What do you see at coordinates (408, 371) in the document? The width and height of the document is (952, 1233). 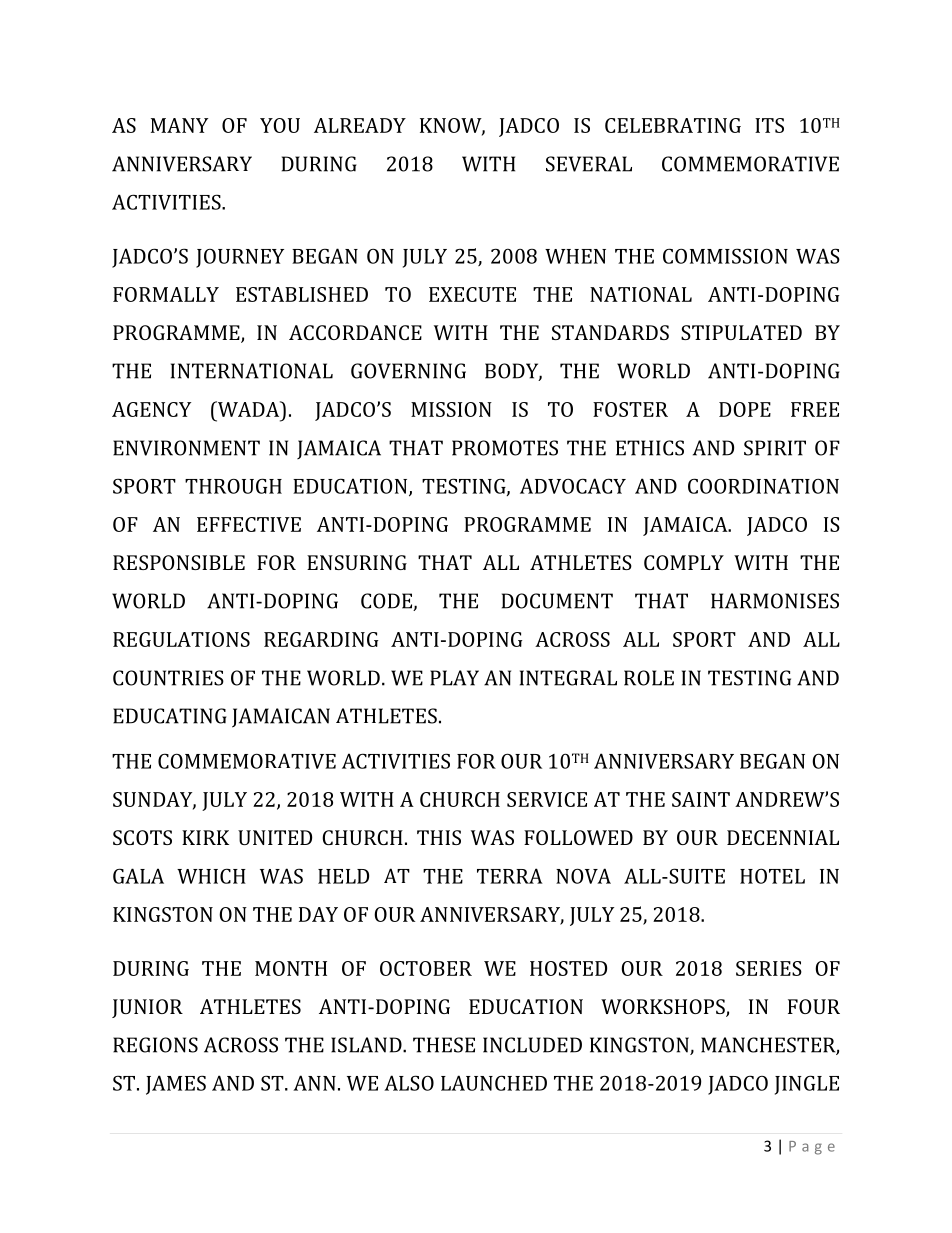 I see `GOVERNING` at bounding box center [408, 371].
